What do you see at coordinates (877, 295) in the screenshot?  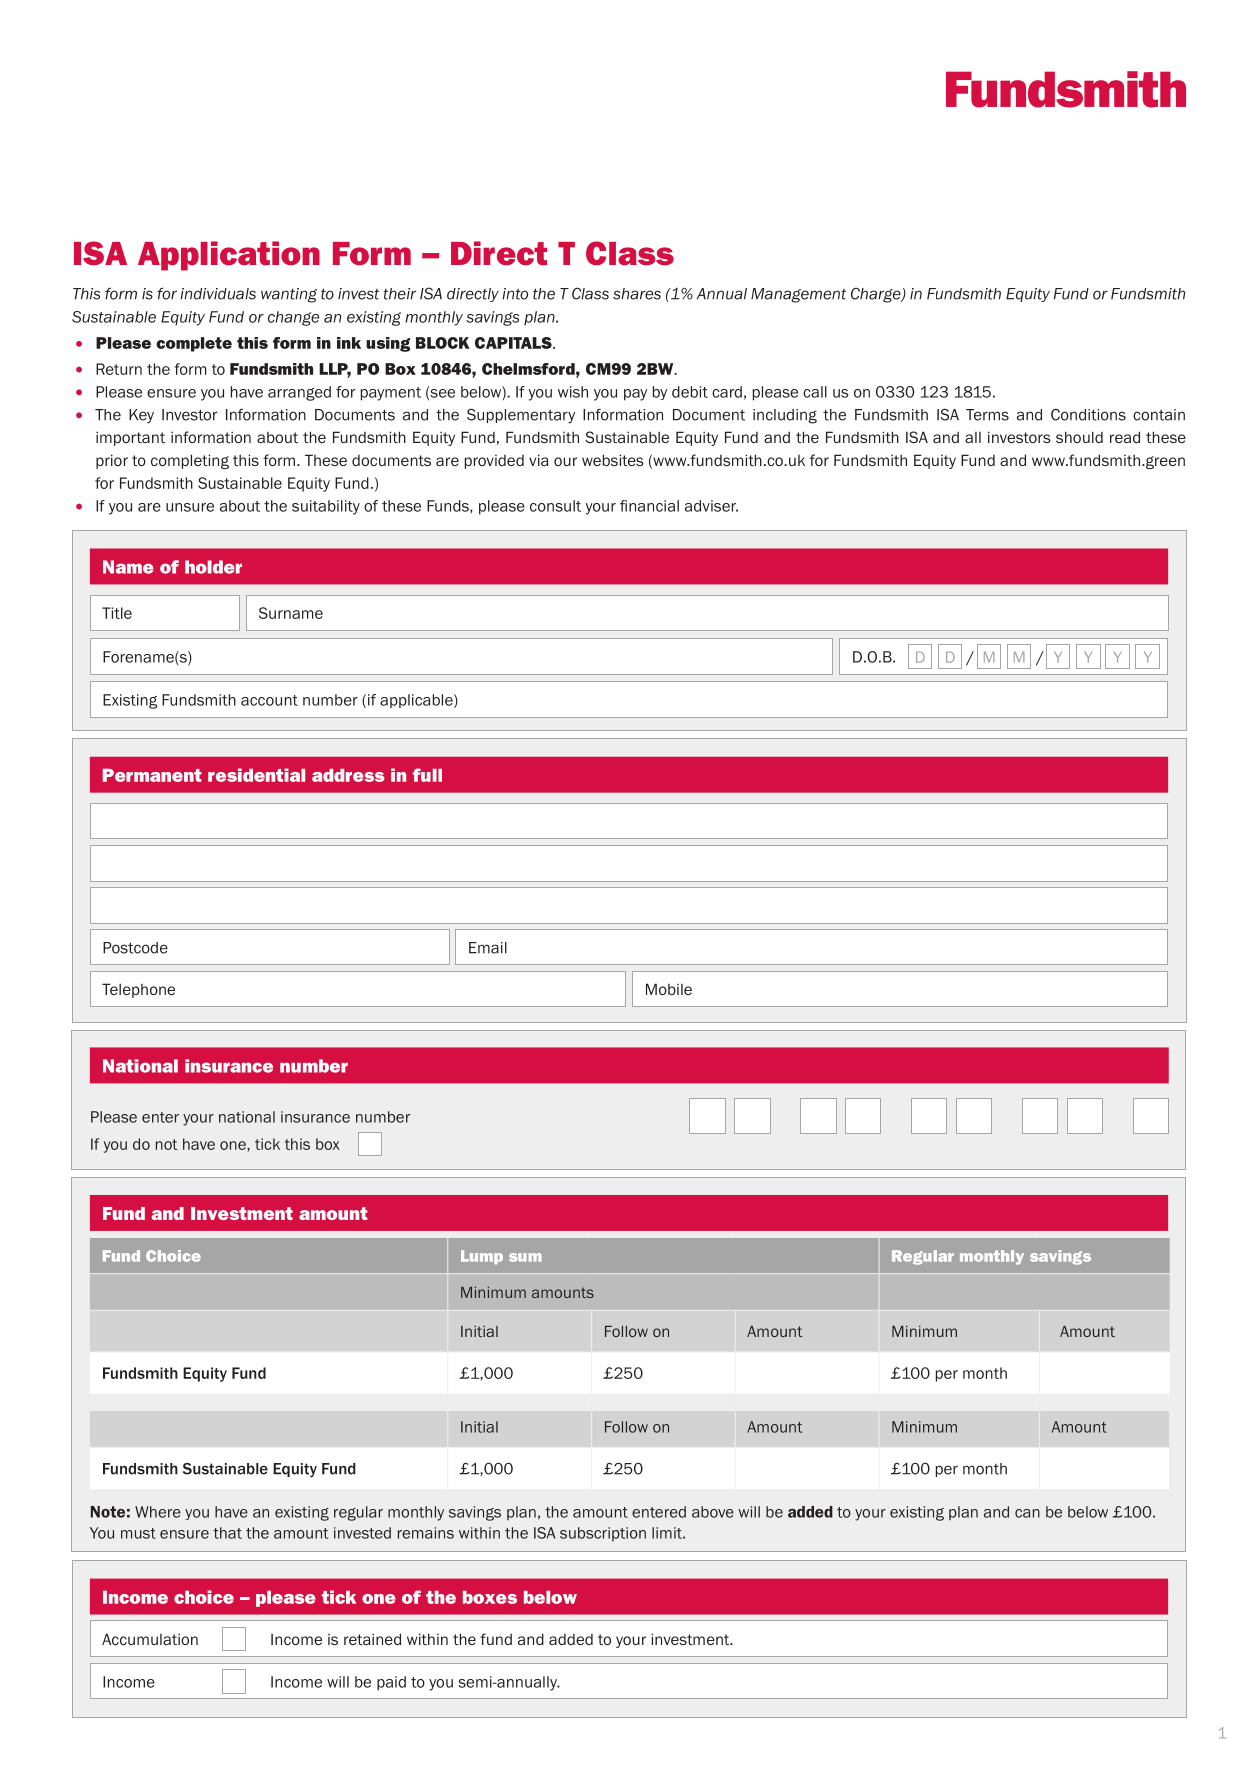 I see `Charge` at bounding box center [877, 295].
